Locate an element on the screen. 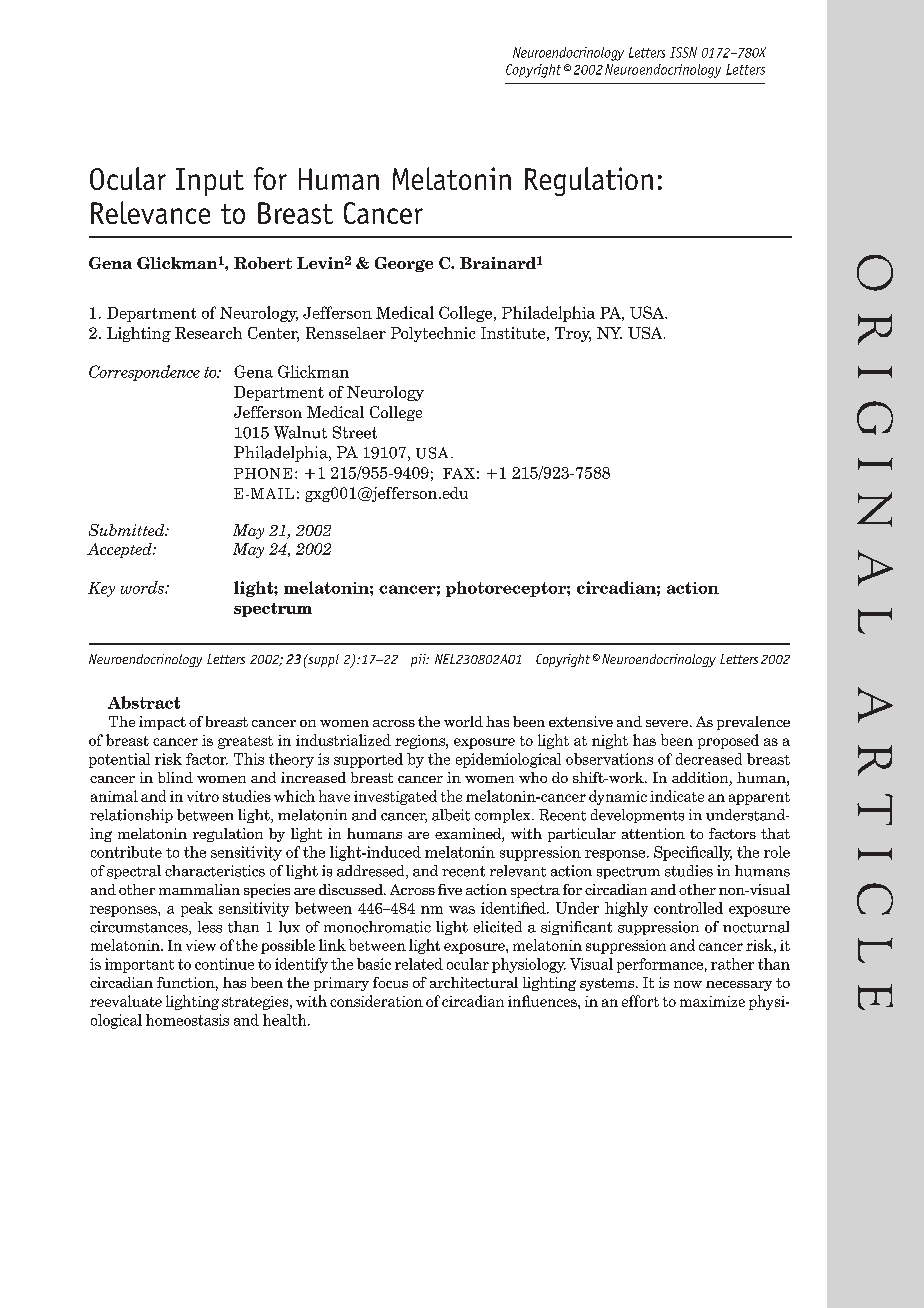 The image size is (924, 1308). Street is located at coordinates (355, 432).
